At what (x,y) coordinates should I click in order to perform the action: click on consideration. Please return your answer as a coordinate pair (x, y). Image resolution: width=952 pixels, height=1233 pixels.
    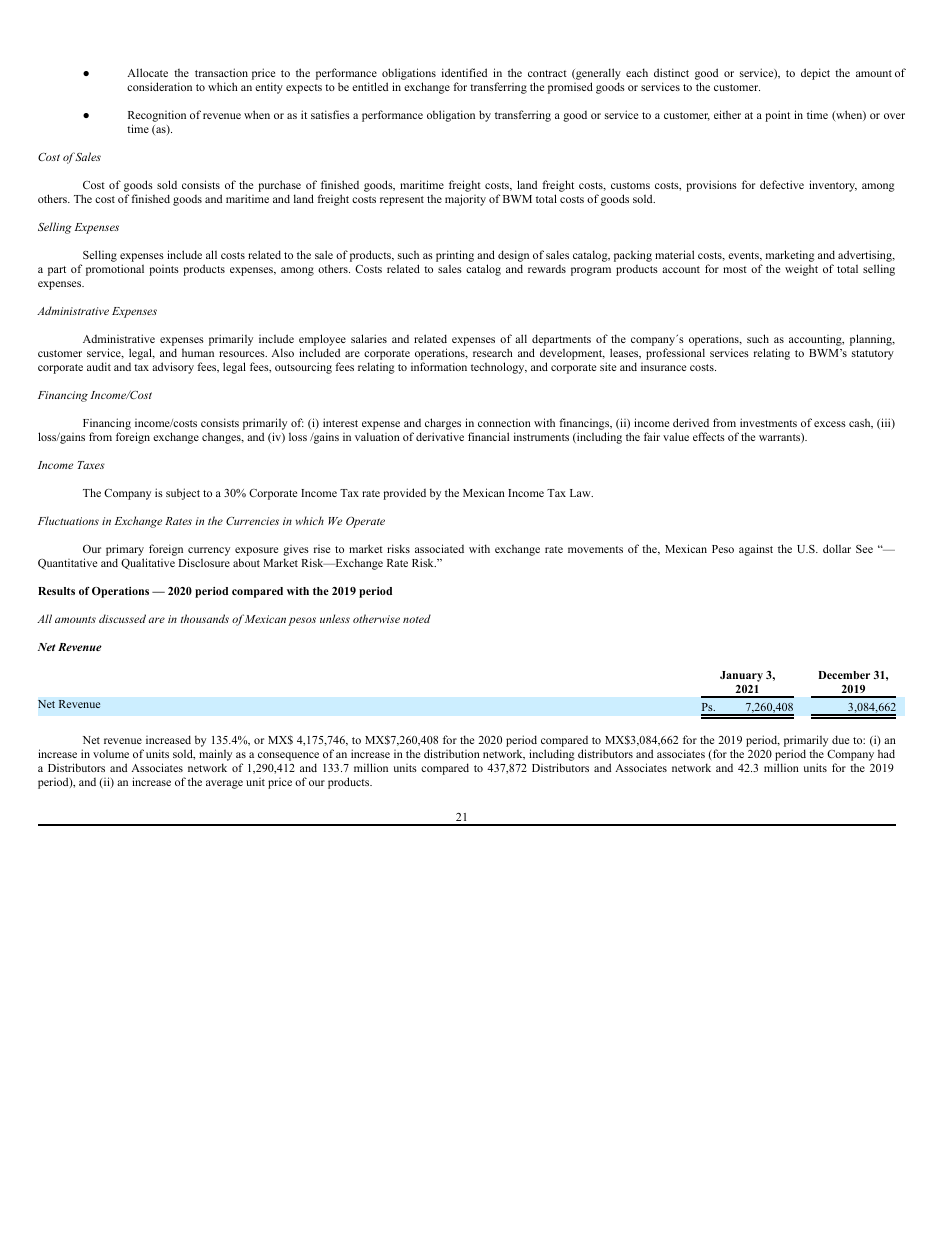
    Looking at the image, I should click on (159, 86).
